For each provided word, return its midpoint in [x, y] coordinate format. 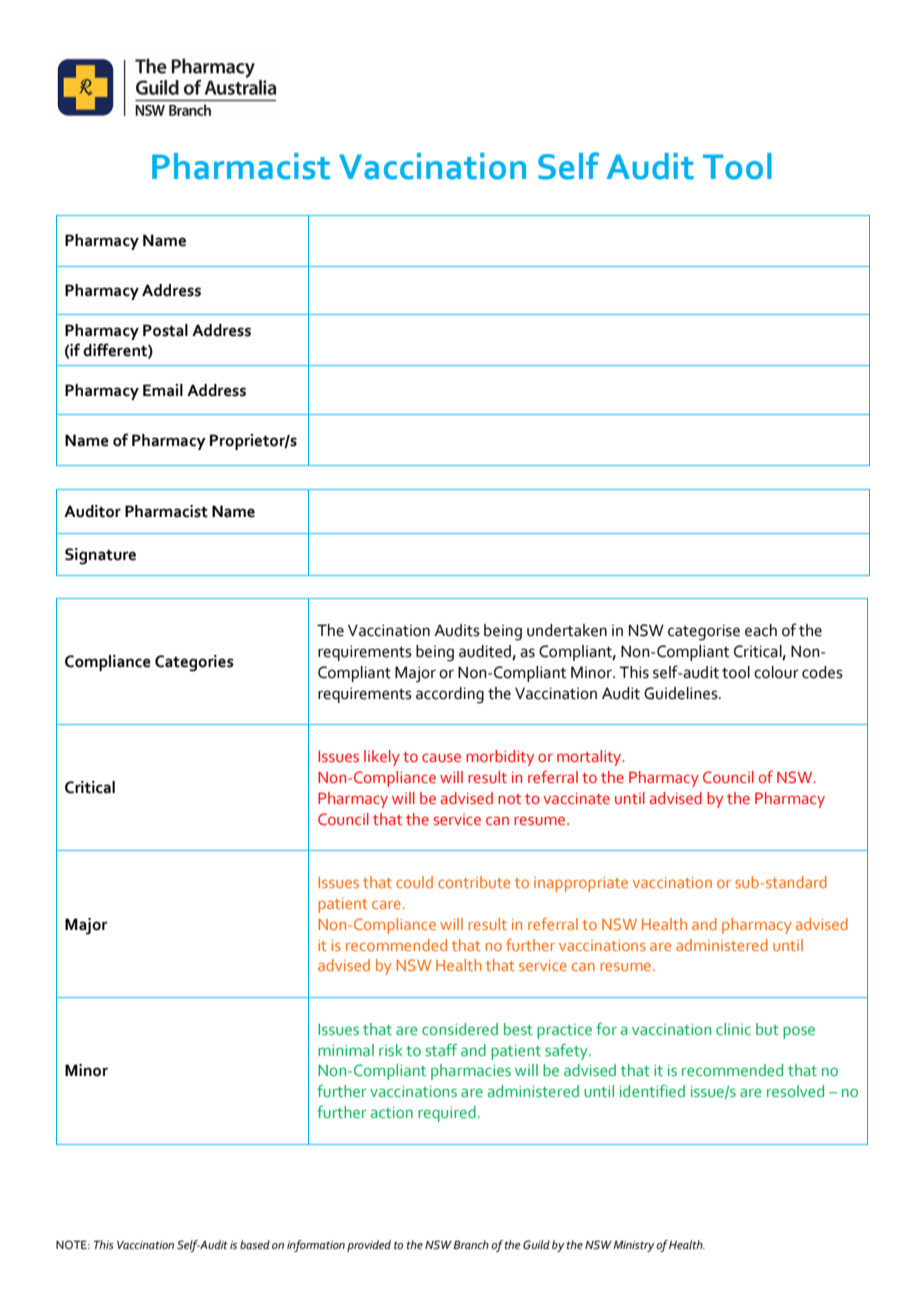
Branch [471, 1244]
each [761, 630]
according [450, 695]
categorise [704, 632]
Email [163, 390]
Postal [165, 330]
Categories [194, 663]
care [386, 905]
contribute [474, 882]
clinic [733, 1029]
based [255, 1244]
